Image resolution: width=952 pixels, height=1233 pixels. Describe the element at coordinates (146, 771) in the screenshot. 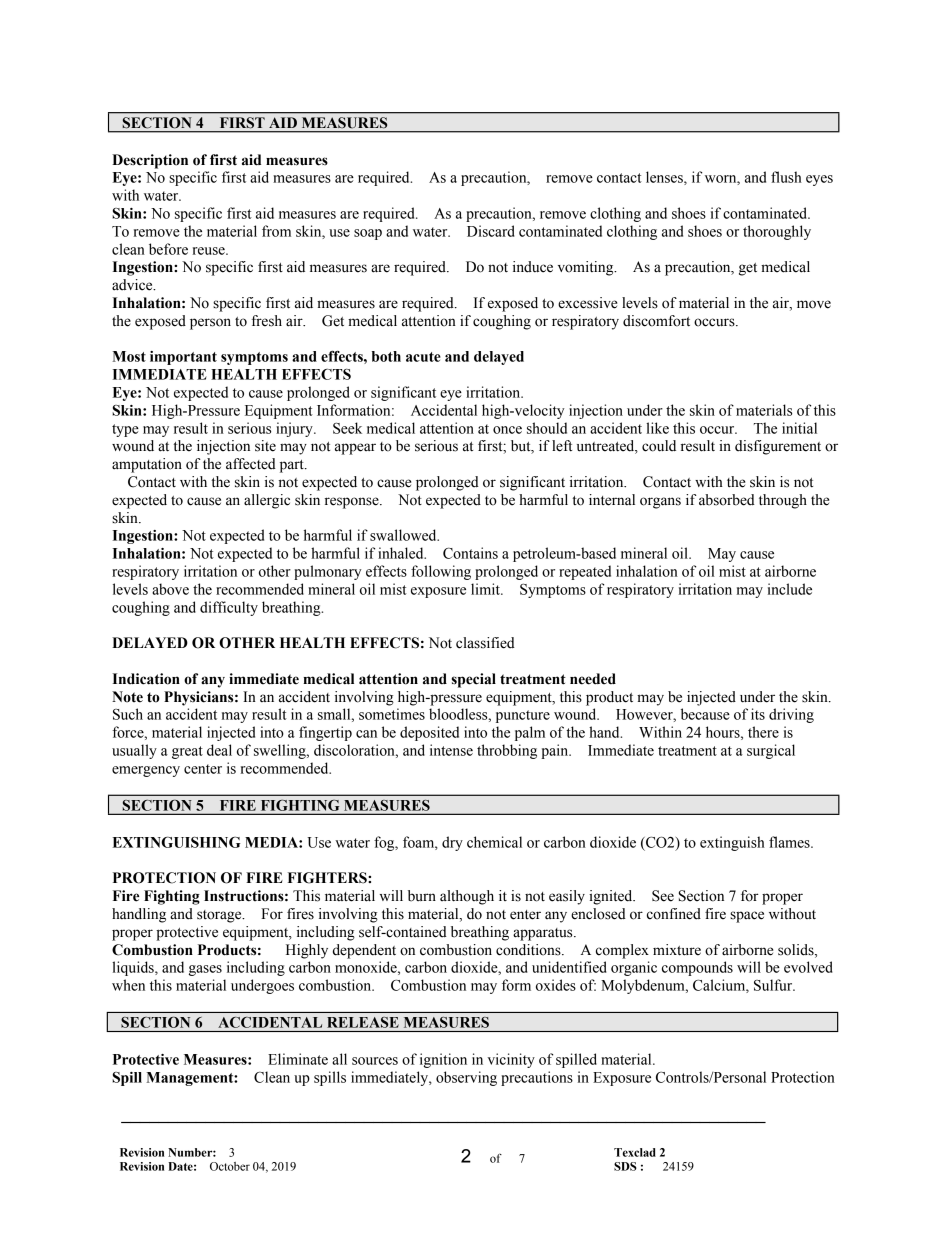

I see `emergency` at that location.
